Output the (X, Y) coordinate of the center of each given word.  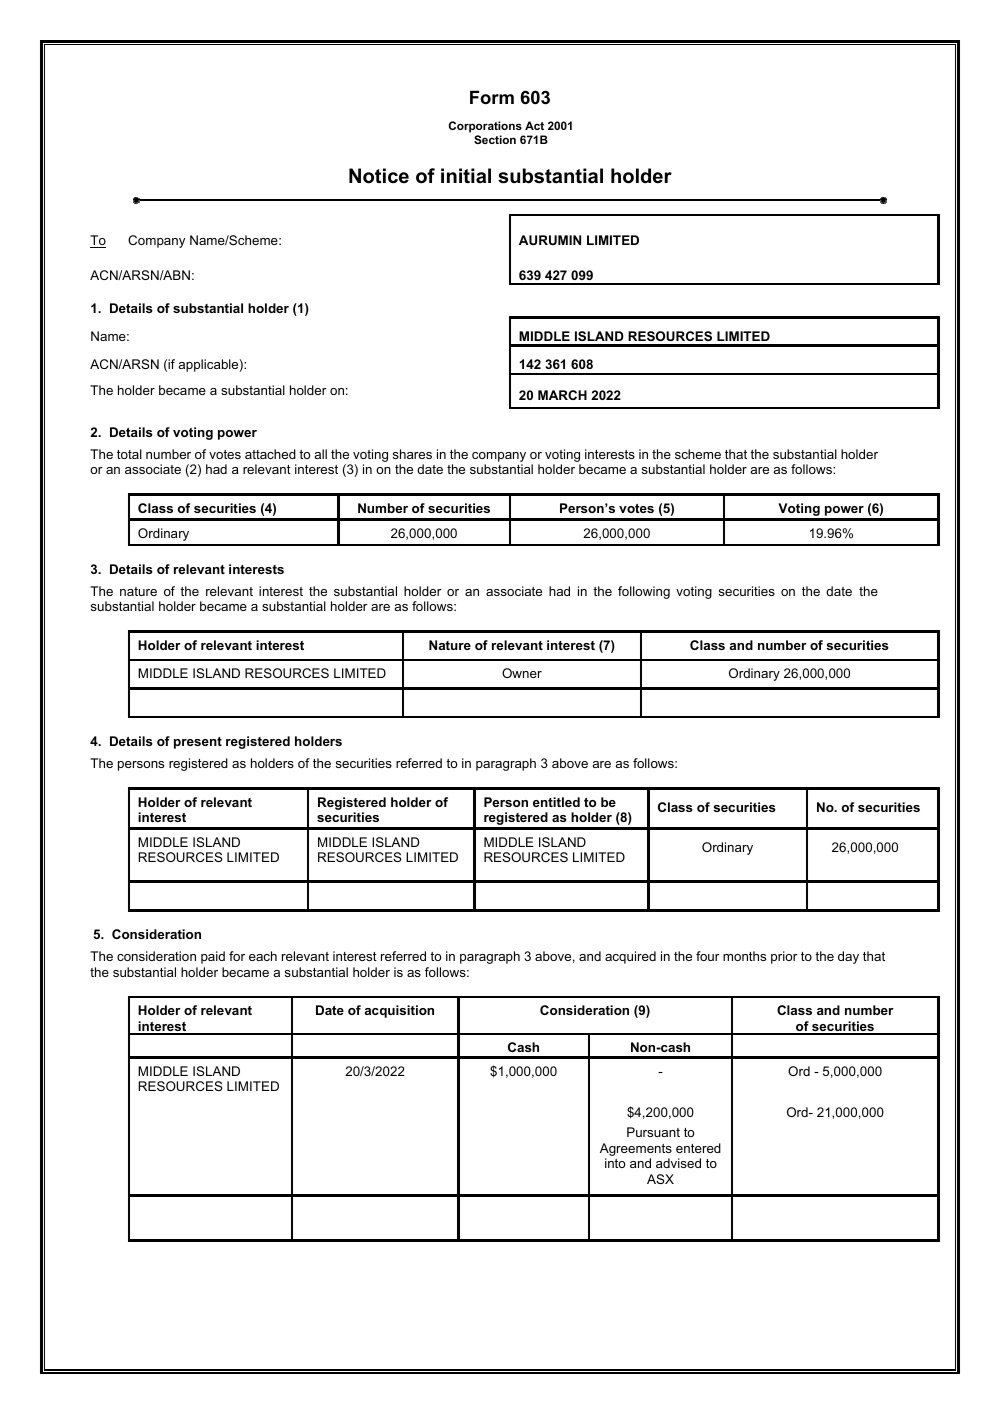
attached (270, 454)
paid (213, 957)
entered (698, 1148)
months (744, 956)
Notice (379, 176)
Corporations (485, 127)
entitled (556, 802)
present (198, 743)
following (644, 592)
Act (534, 125)
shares (412, 454)
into (615, 1163)
